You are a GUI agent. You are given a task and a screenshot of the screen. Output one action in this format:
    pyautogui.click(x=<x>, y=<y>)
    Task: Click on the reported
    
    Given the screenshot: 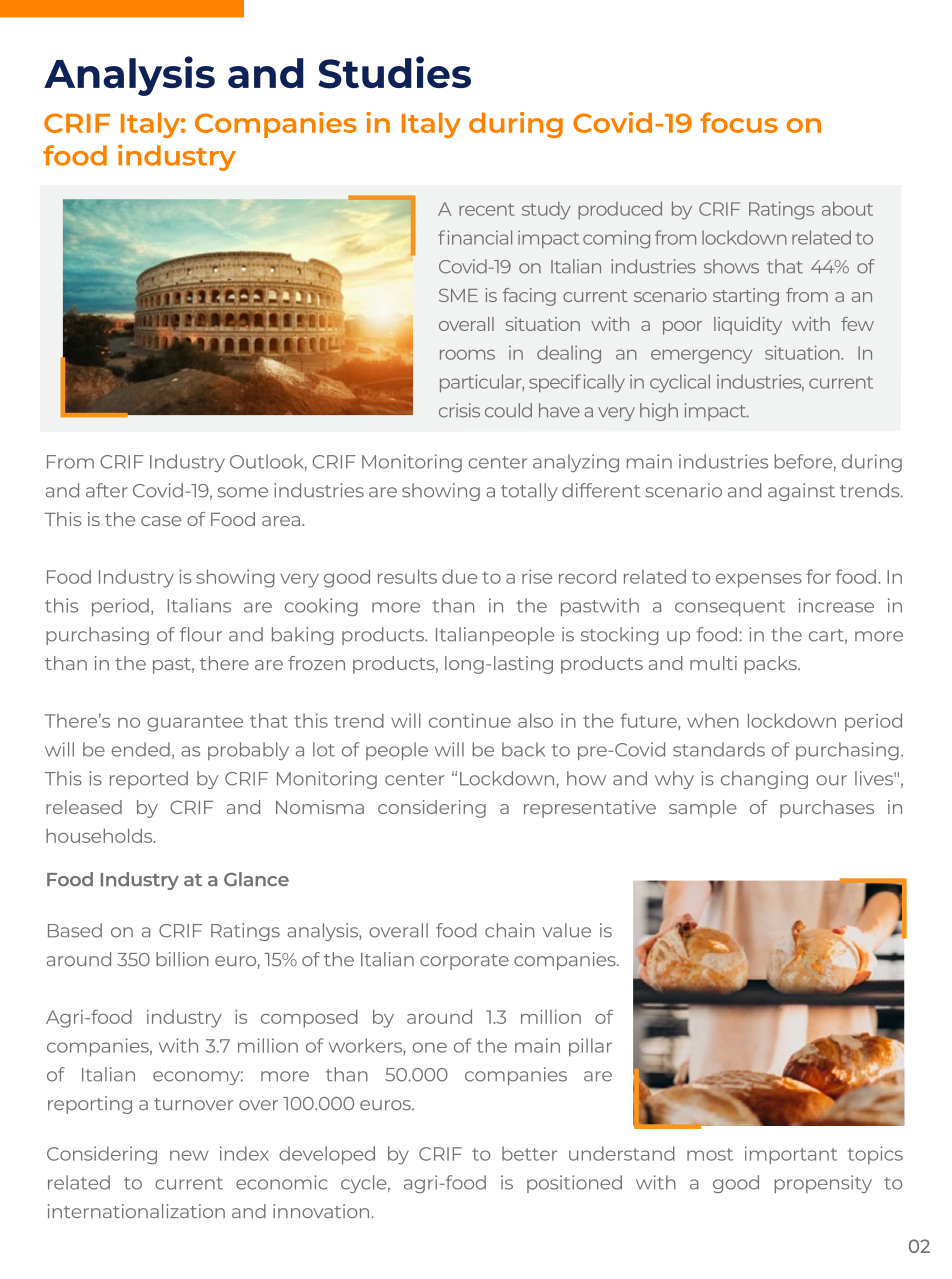 What is the action you would take?
    pyautogui.click(x=149, y=780)
